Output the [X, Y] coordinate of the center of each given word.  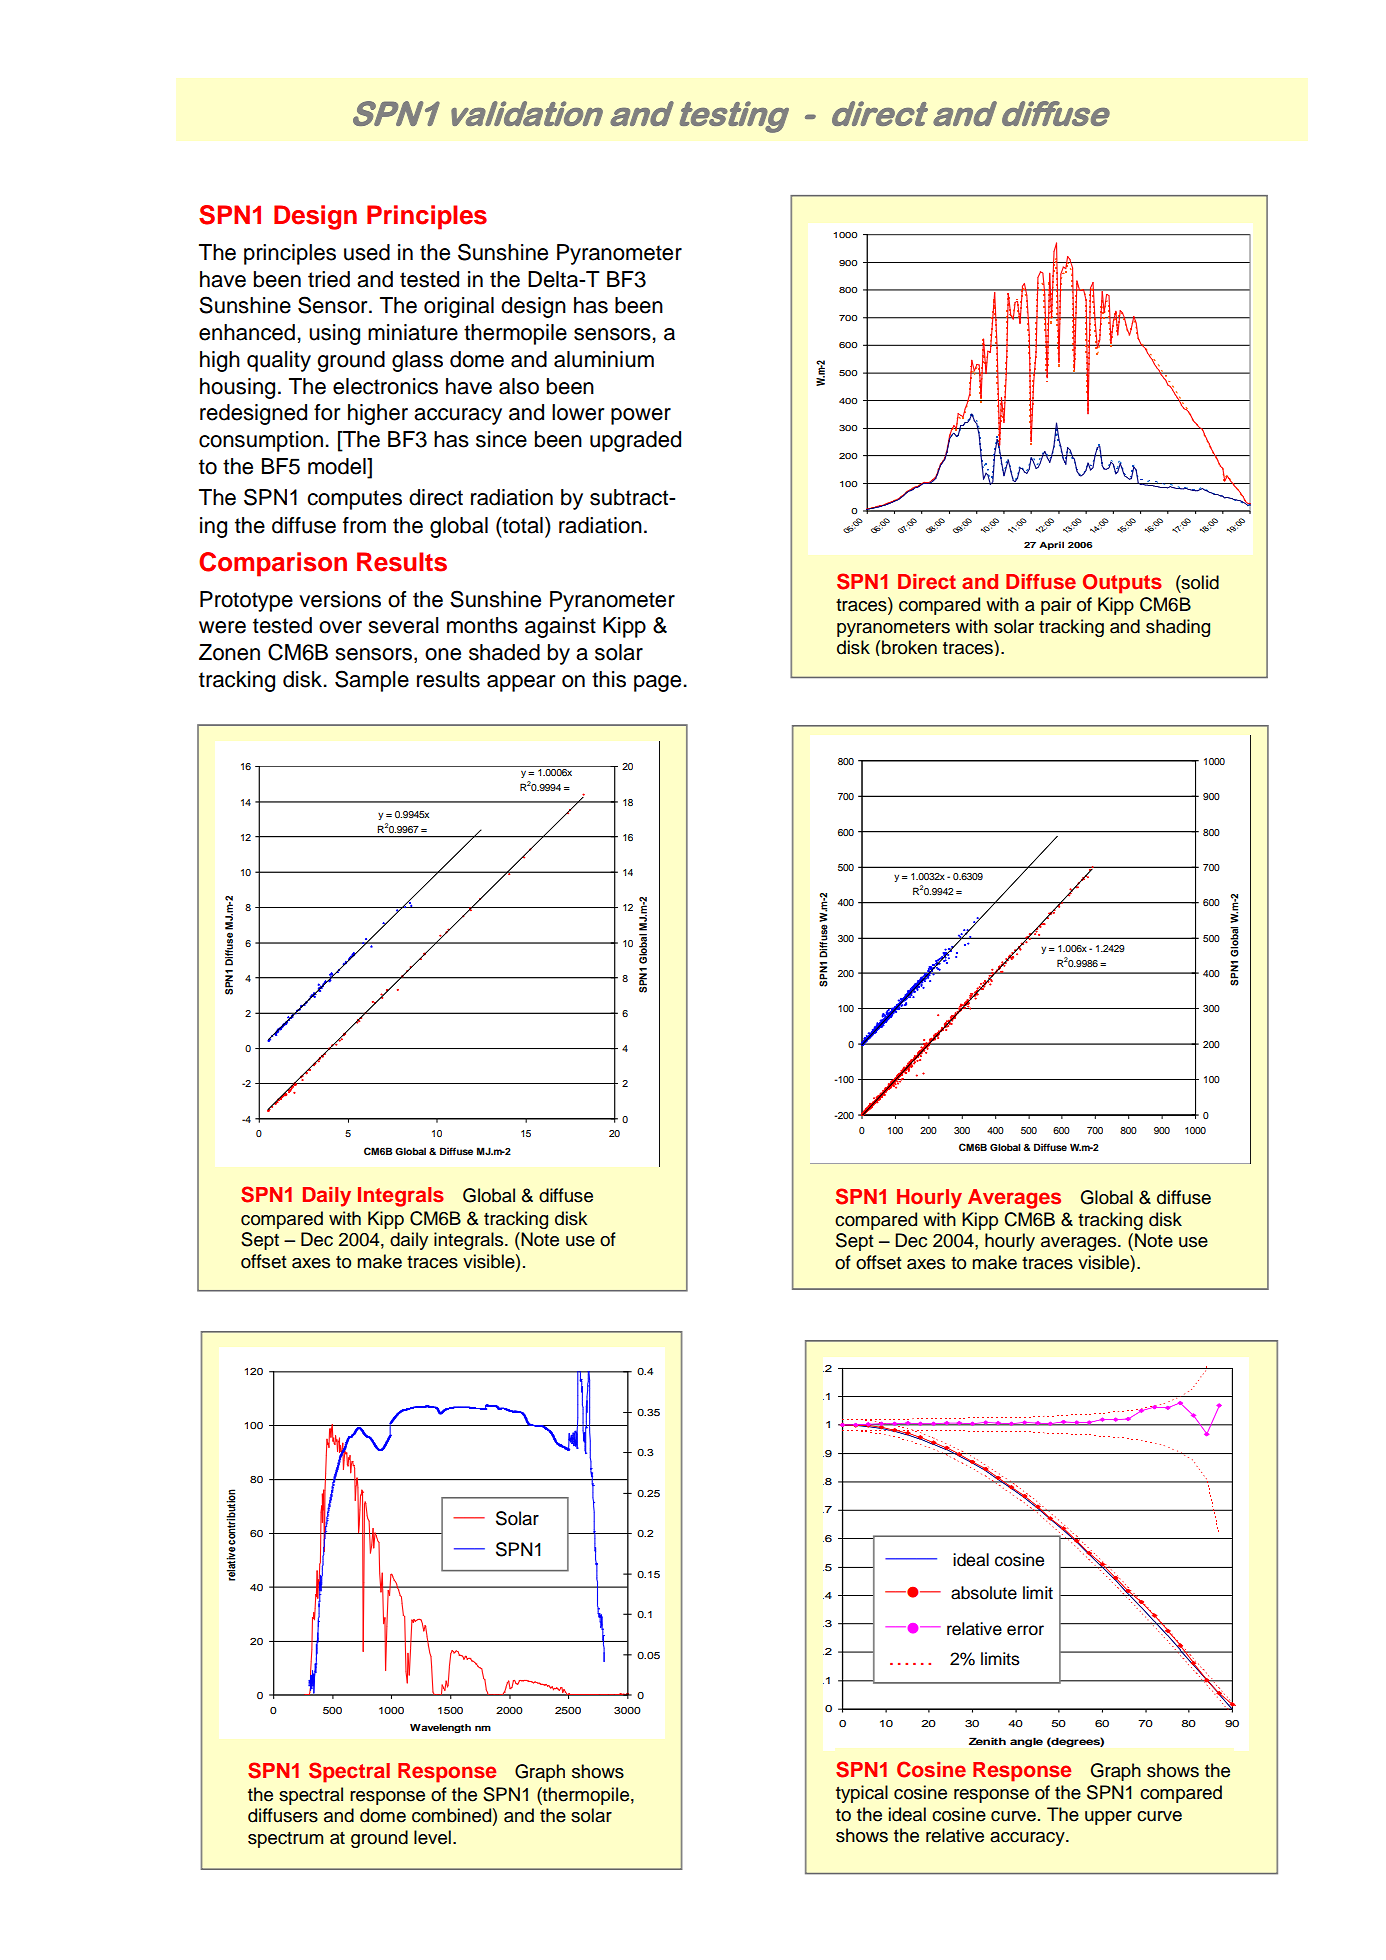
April [1051, 545]
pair [1056, 606]
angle [1026, 1742]
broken [909, 647]
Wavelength [440, 1728]
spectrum [285, 1840]
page [659, 683]
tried [329, 279]
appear [521, 683]
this [609, 679]
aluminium [604, 359]
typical [862, 1794]
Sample [372, 681]
